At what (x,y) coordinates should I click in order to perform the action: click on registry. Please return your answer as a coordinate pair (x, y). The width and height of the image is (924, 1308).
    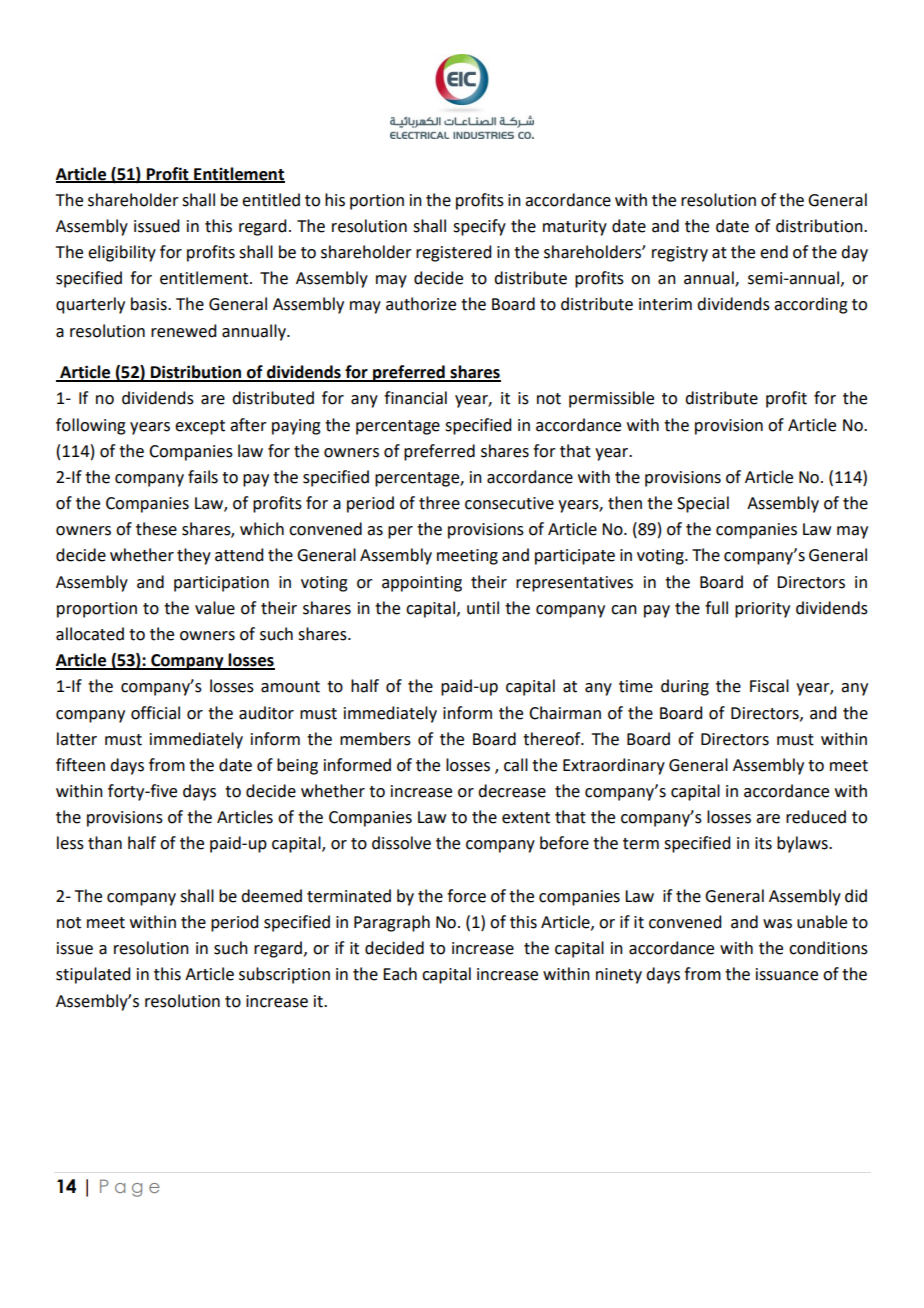
    Looking at the image, I should click on (680, 254).
